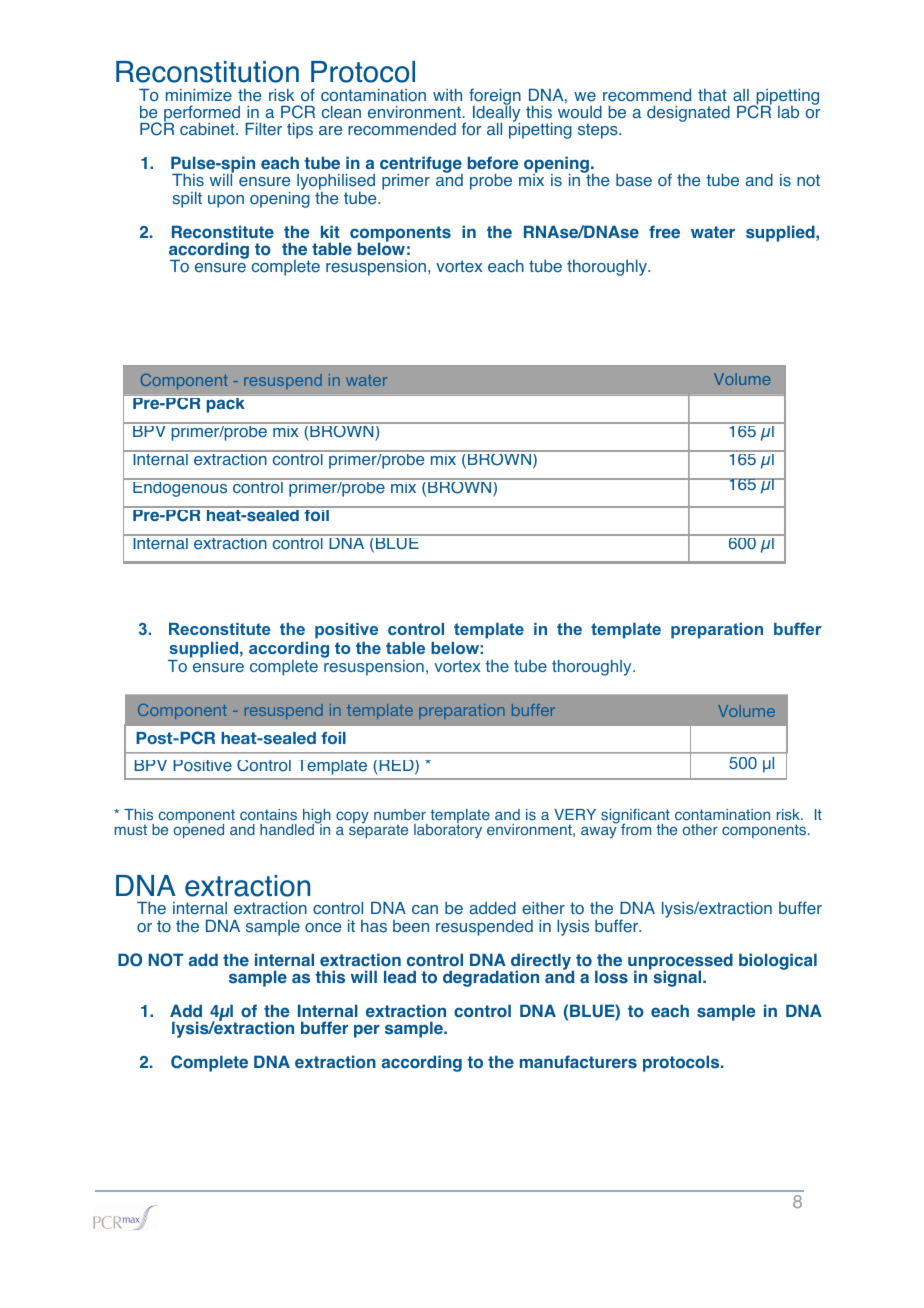 This screenshot has height=1308, width=924. I want to click on with, so click(447, 94).
